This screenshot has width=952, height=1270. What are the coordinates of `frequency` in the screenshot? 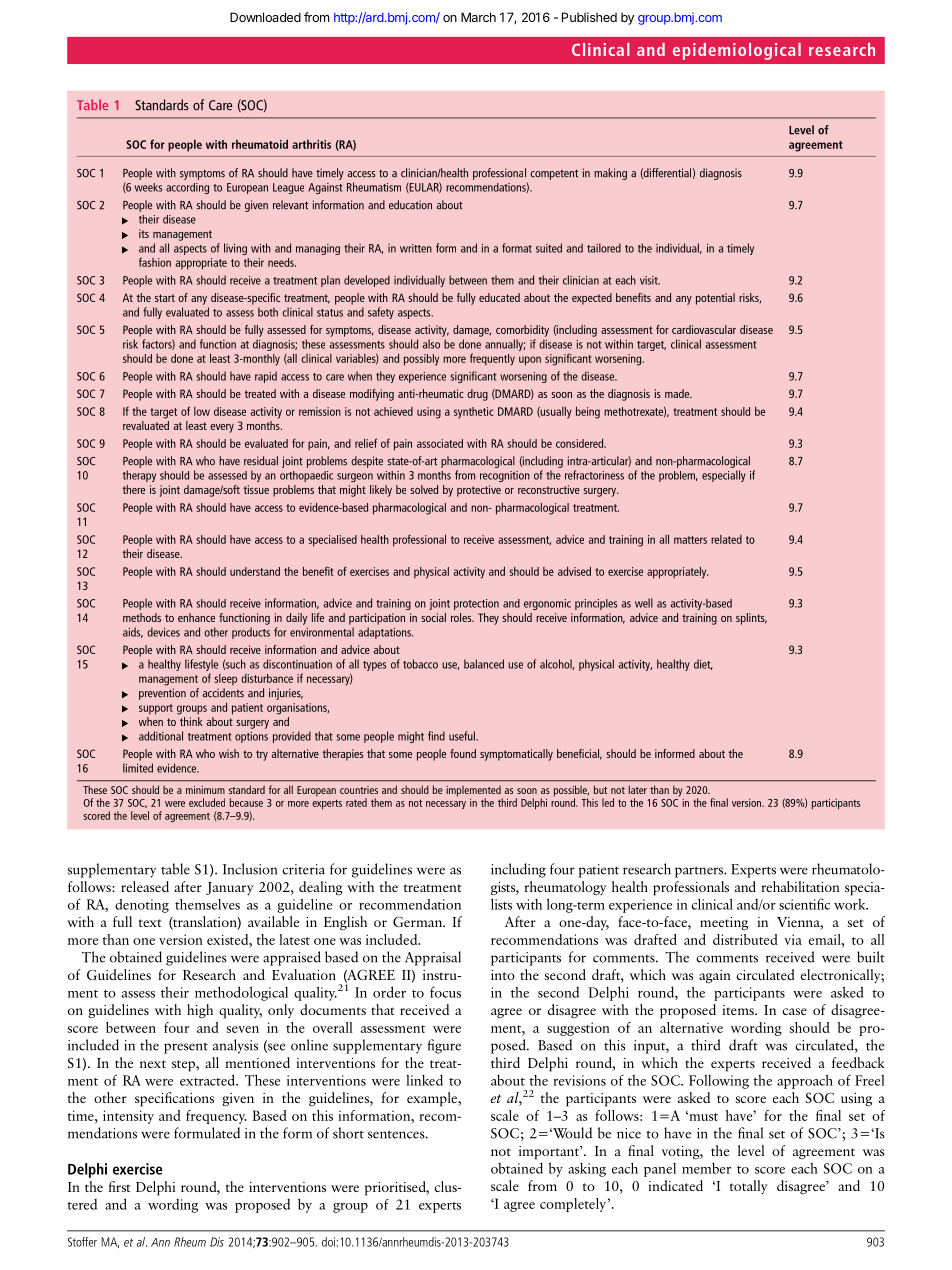 It's located at (216, 1117).
